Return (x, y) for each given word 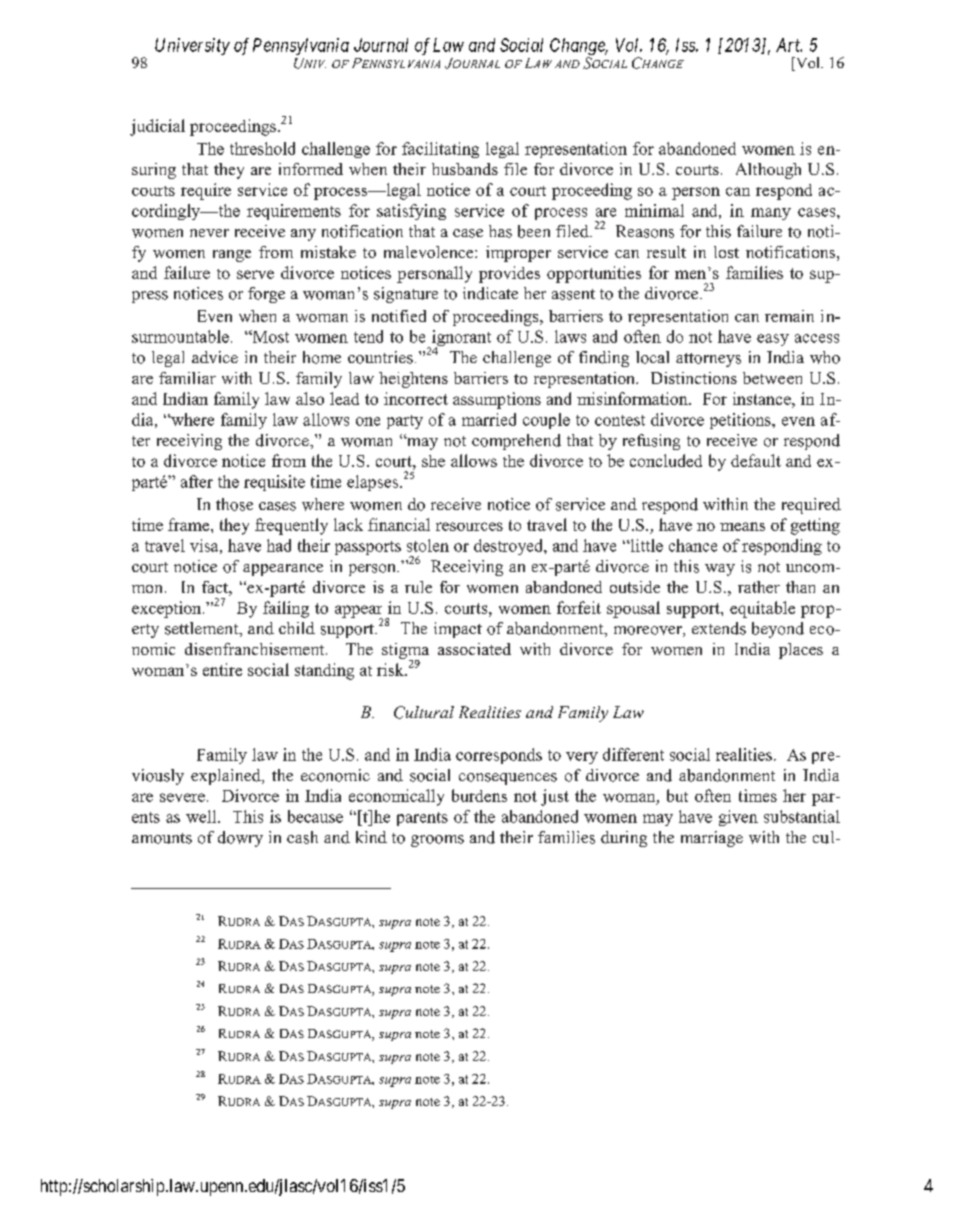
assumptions (497, 400)
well (202, 816)
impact (458, 630)
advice (215, 357)
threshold (262, 148)
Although (768, 171)
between (772, 378)
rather (759, 587)
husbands (465, 169)
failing (286, 609)
